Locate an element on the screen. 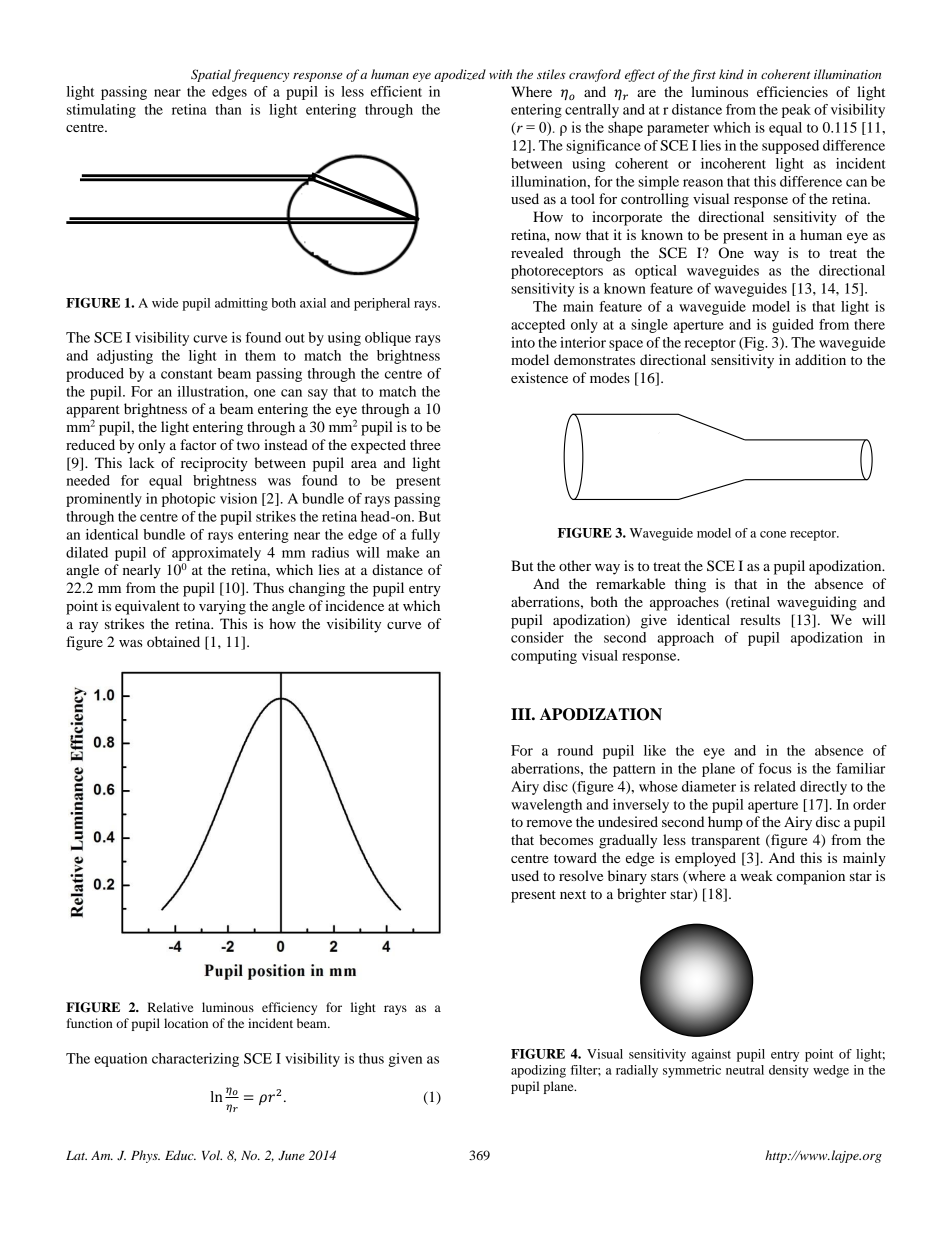  Vol is located at coordinates (212, 1155).
